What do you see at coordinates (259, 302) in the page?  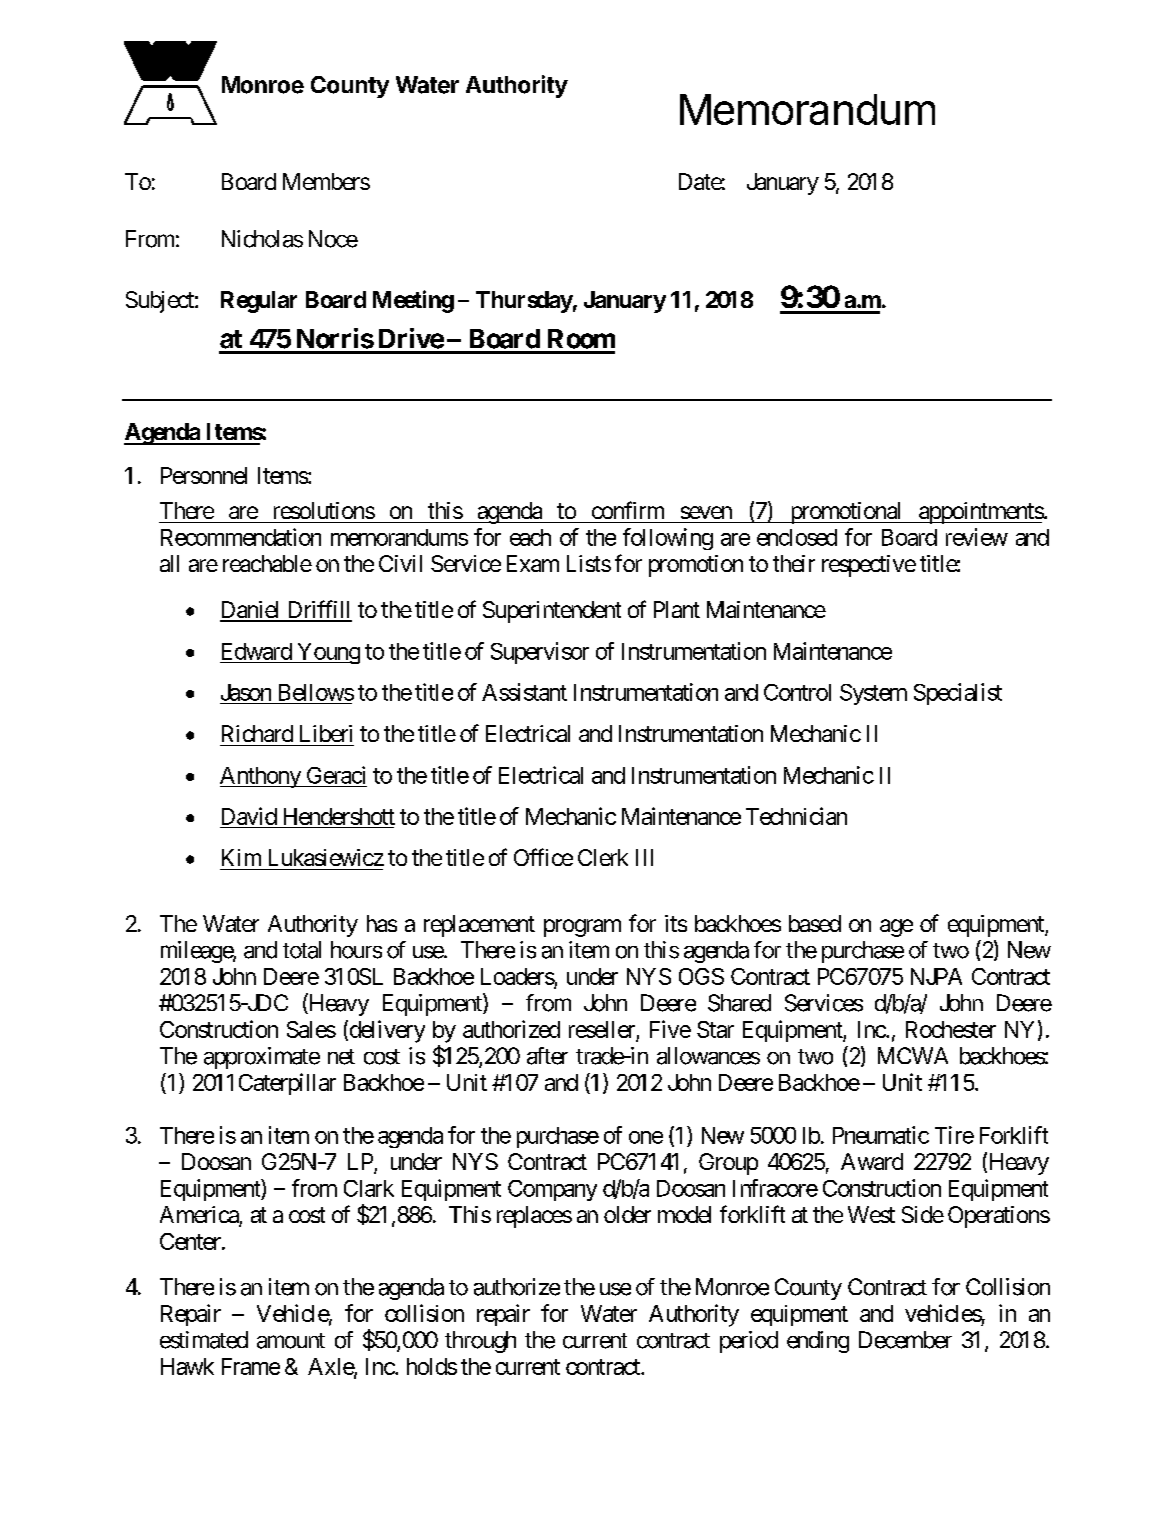 I see `Regular` at bounding box center [259, 302].
